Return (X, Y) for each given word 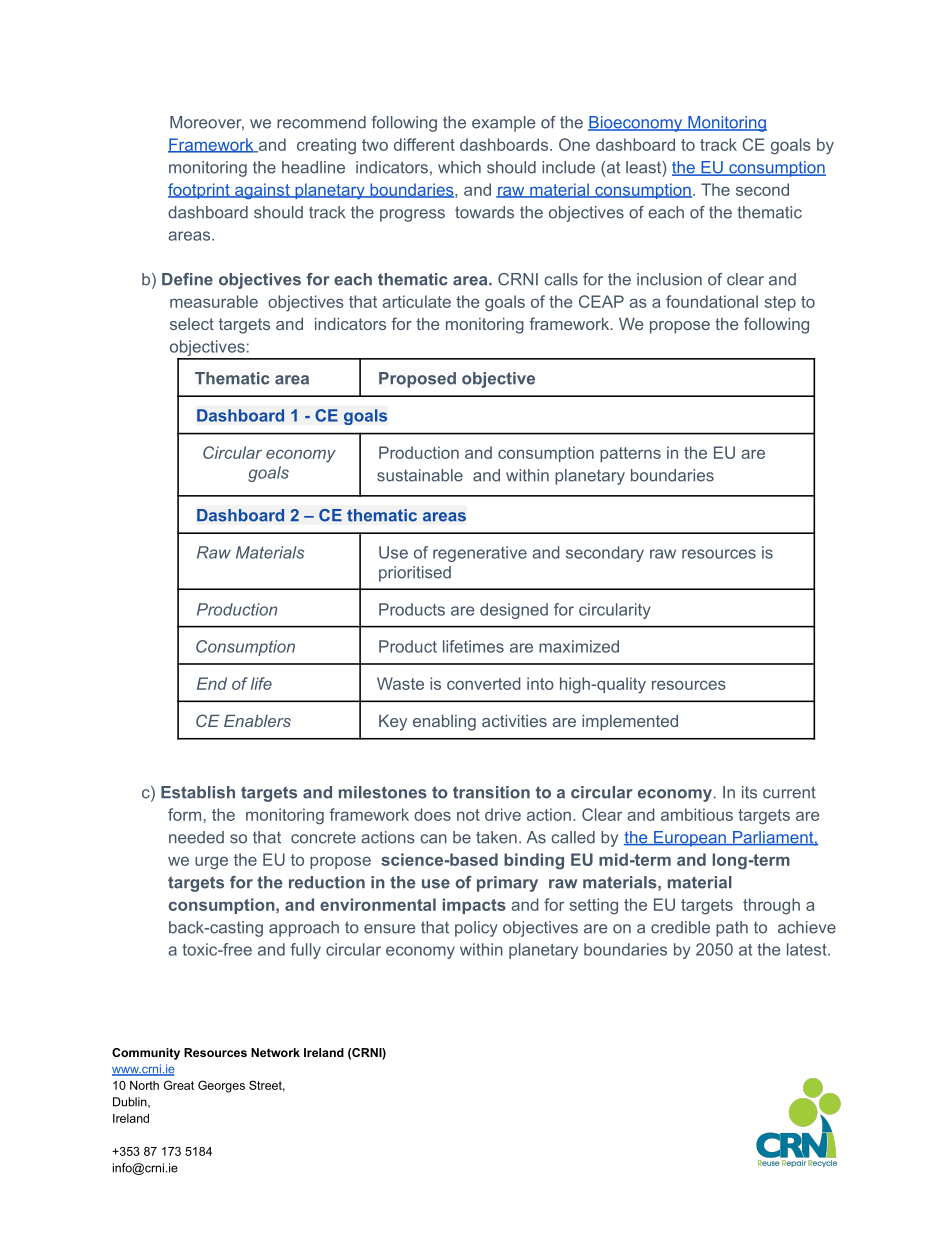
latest (808, 949)
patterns (630, 454)
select (192, 324)
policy (476, 929)
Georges (221, 1086)
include (568, 167)
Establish (198, 792)
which (459, 167)
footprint (200, 191)
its (749, 792)
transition (491, 792)
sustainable (420, 475)
